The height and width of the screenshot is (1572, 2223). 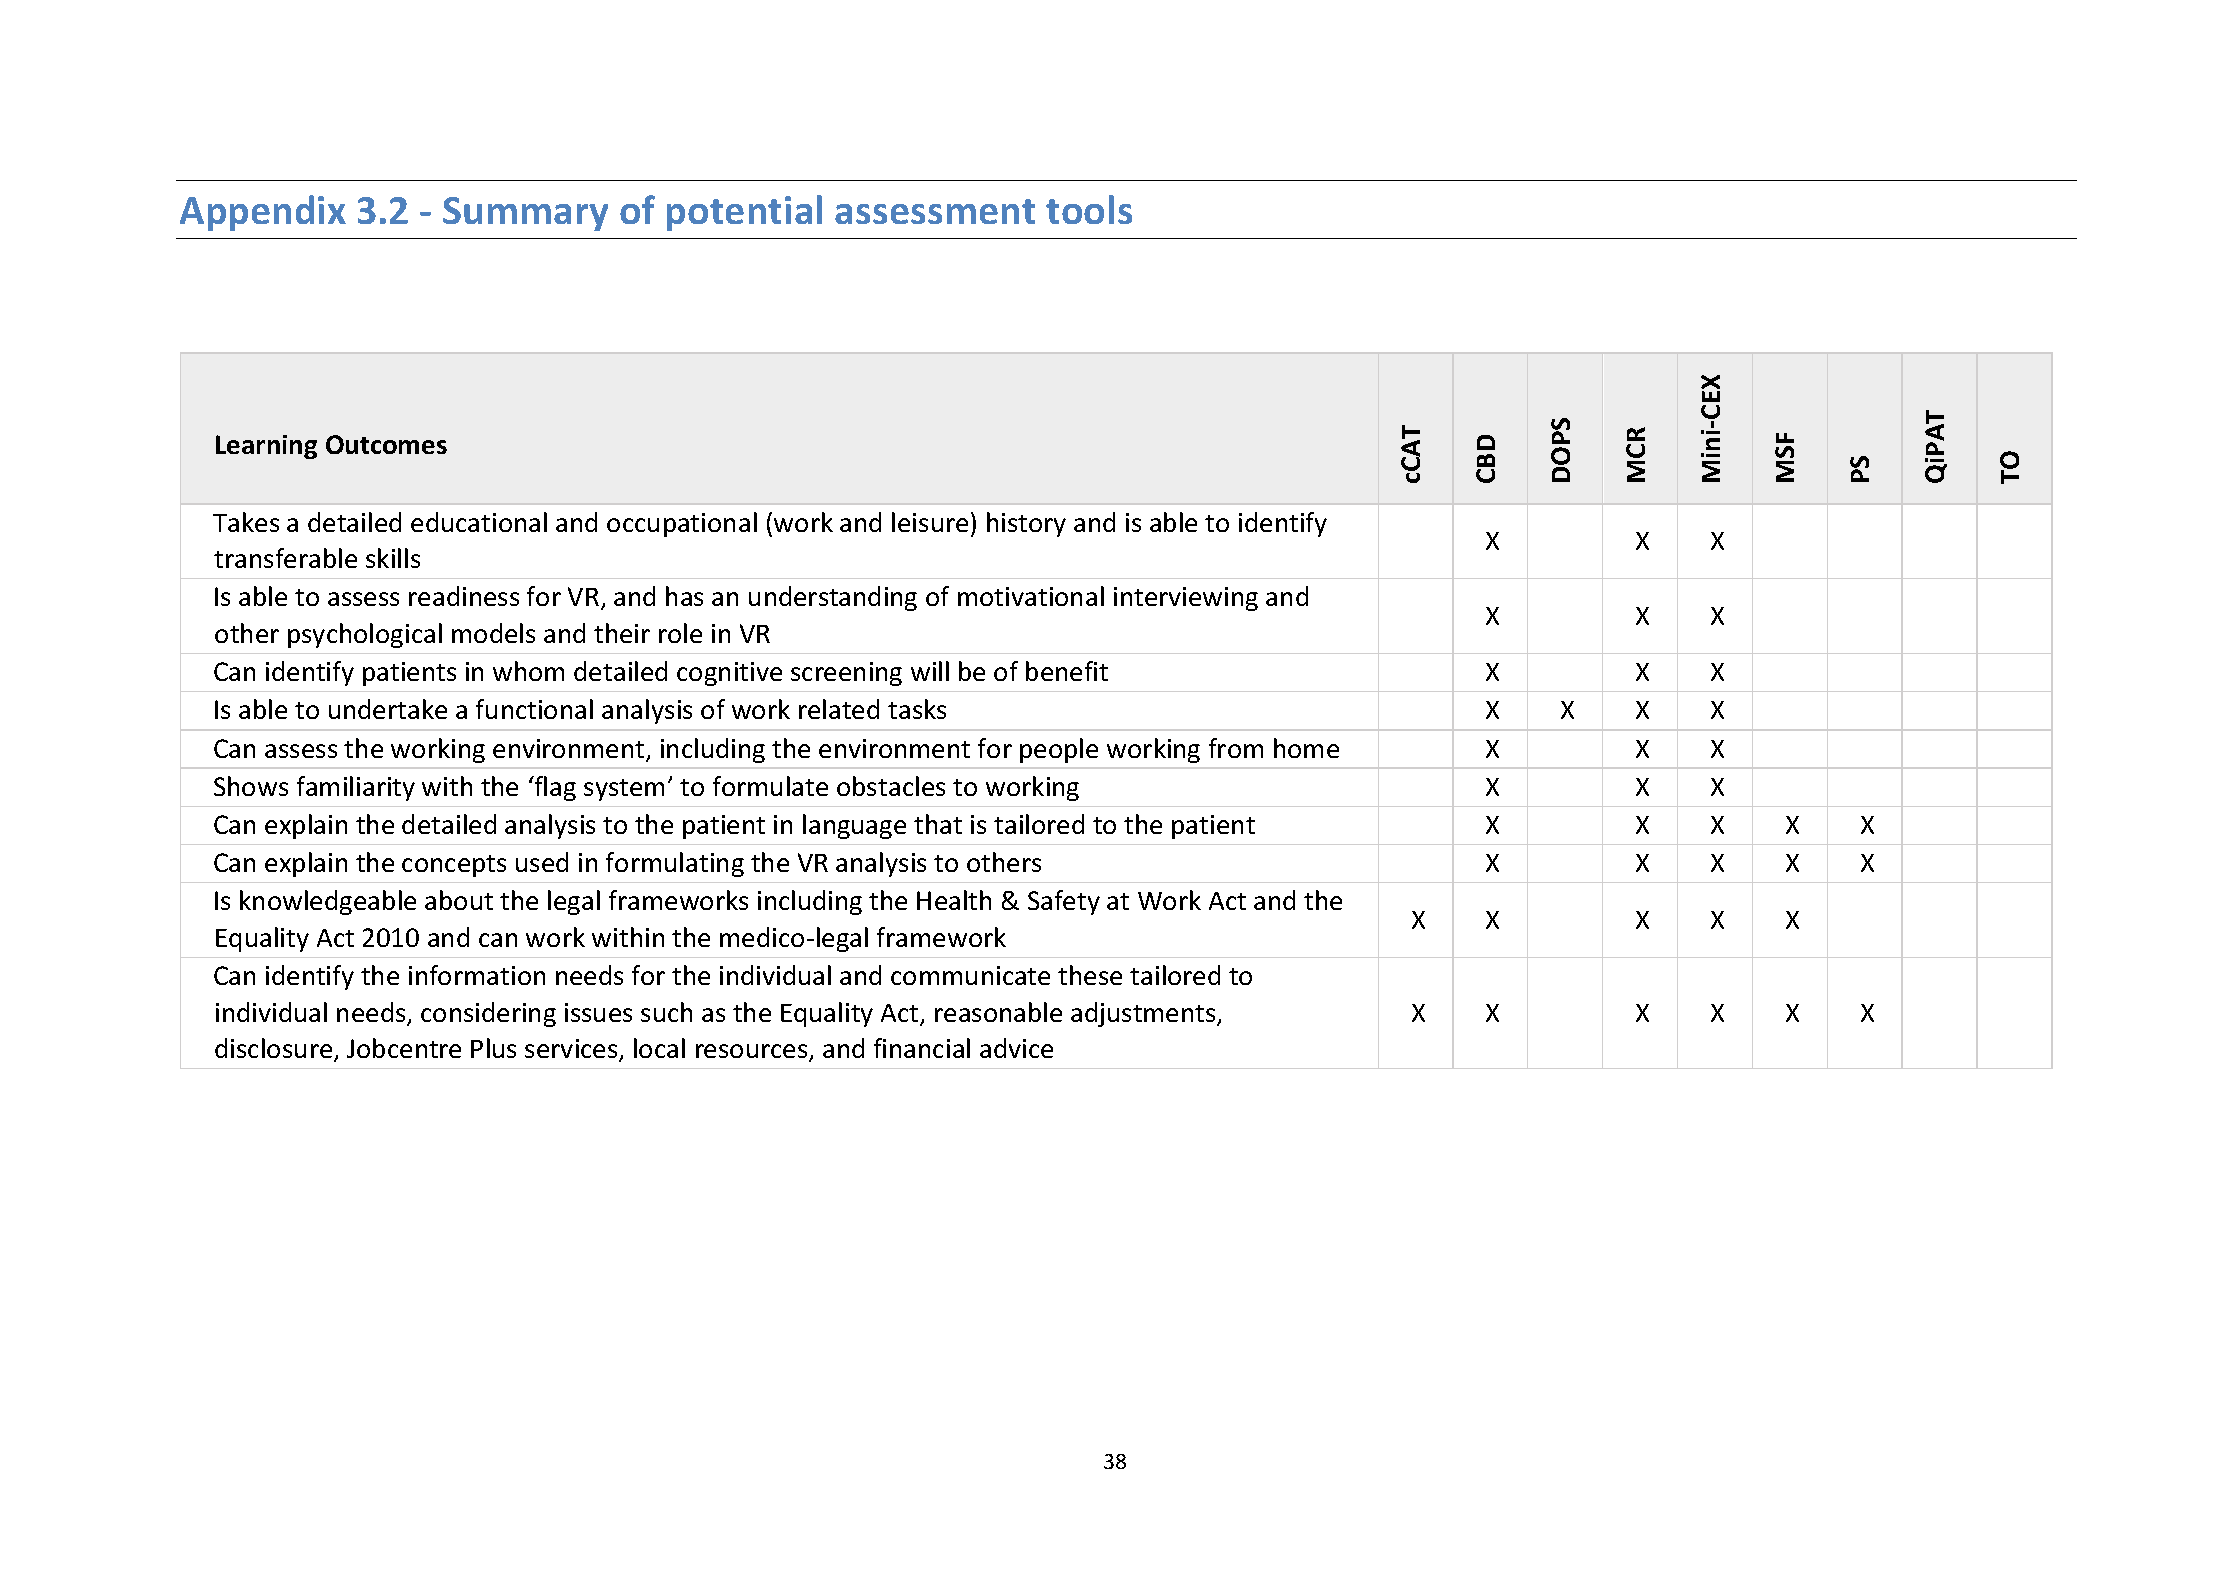 I want to click on language, so click(x=854, y=826).
